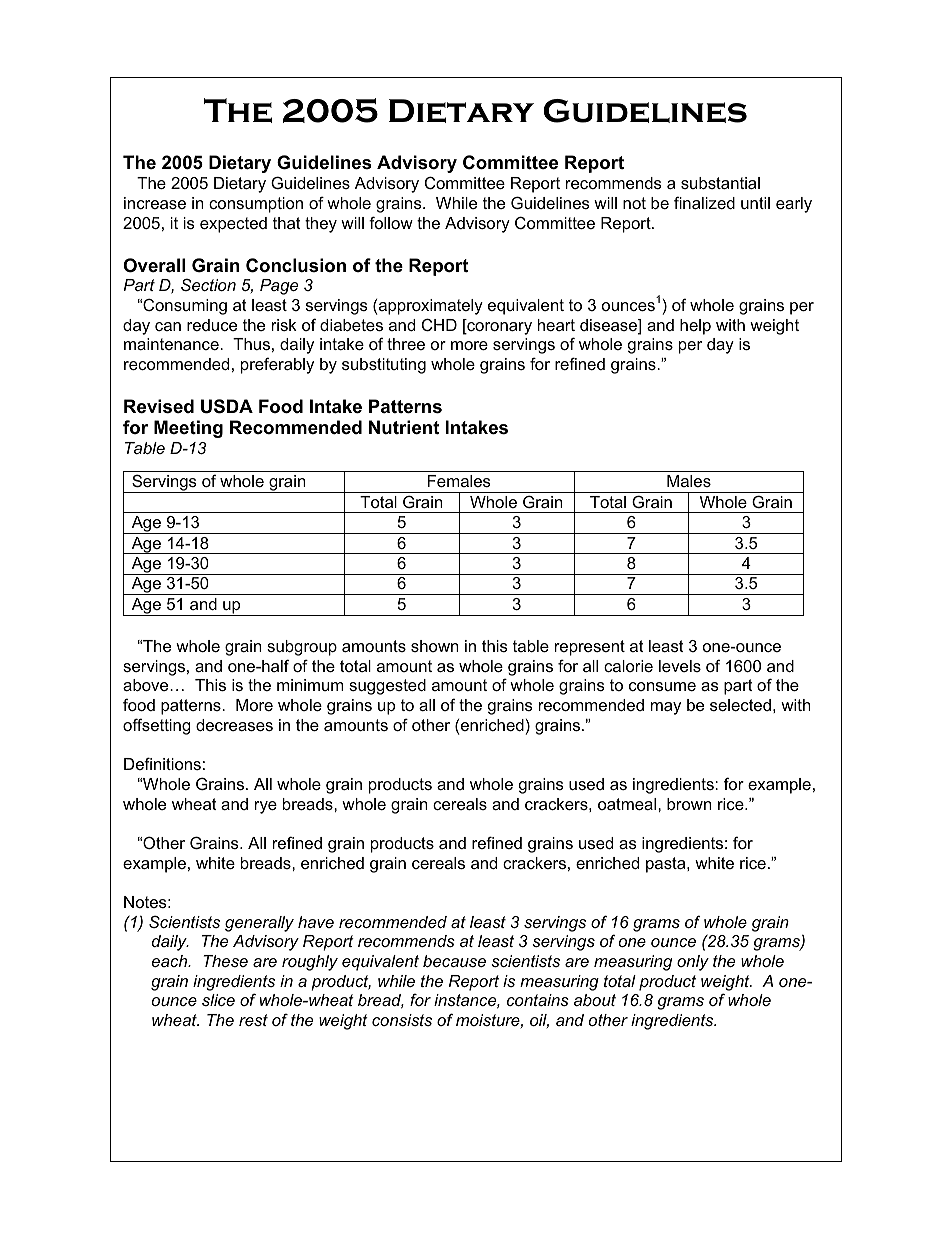  Describe the element at coordinates (680, 666) in the screenshot. I see `levels` at that location.
